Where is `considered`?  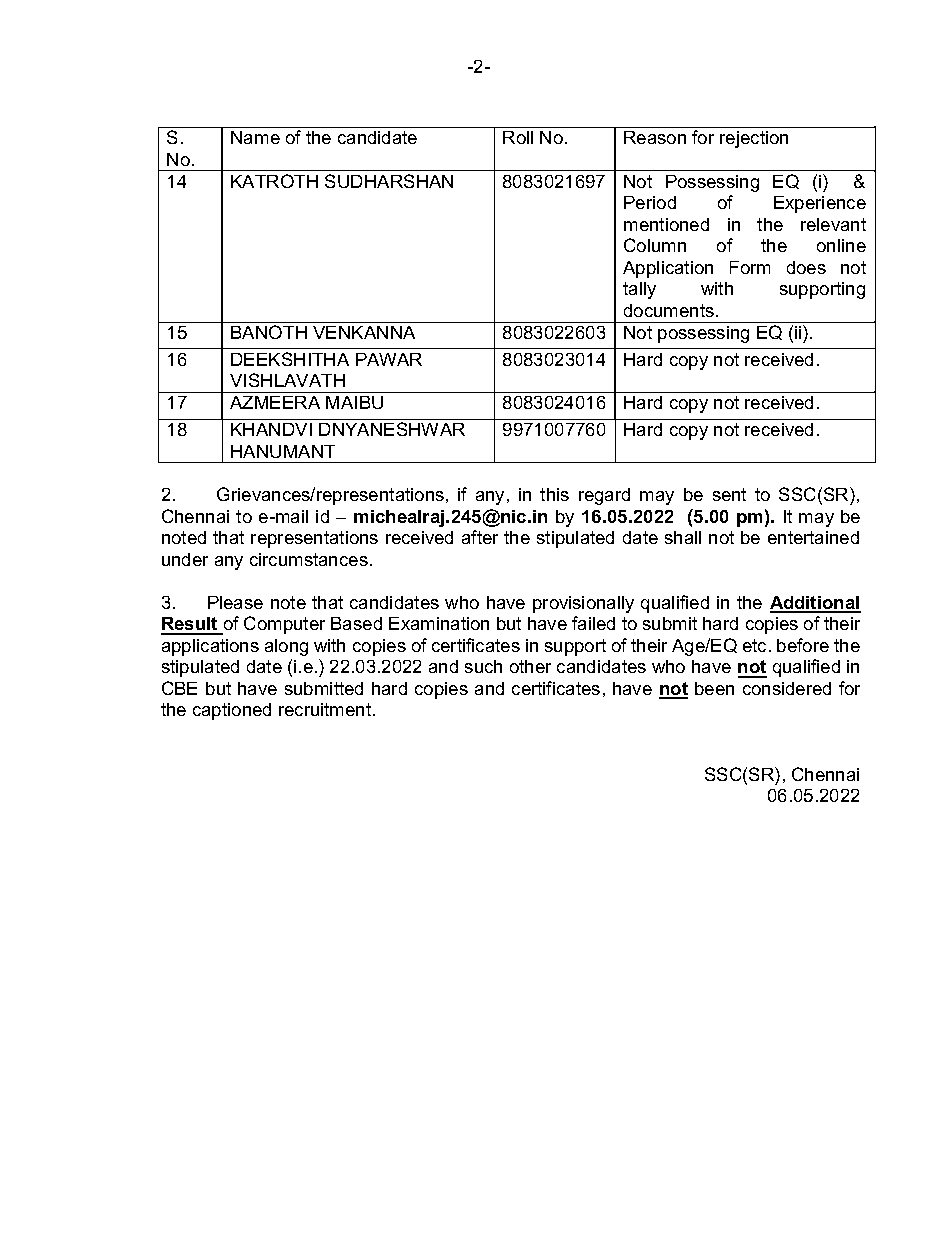
considered is located at coordinates (787, 688).
